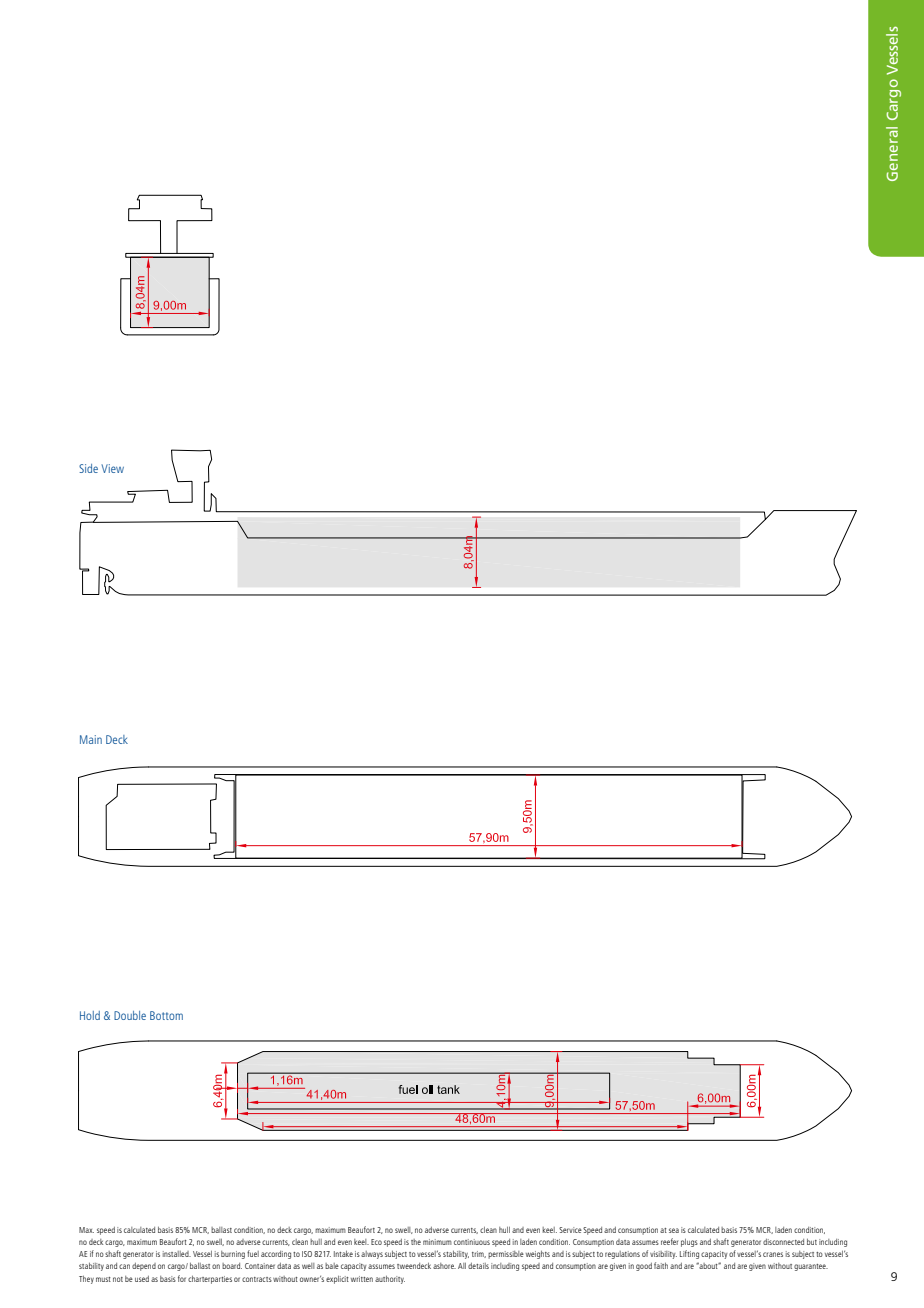  What do you see at coordinates (570, 1230) in the document?
I see `Service` at bounding box center [570, 1230].
